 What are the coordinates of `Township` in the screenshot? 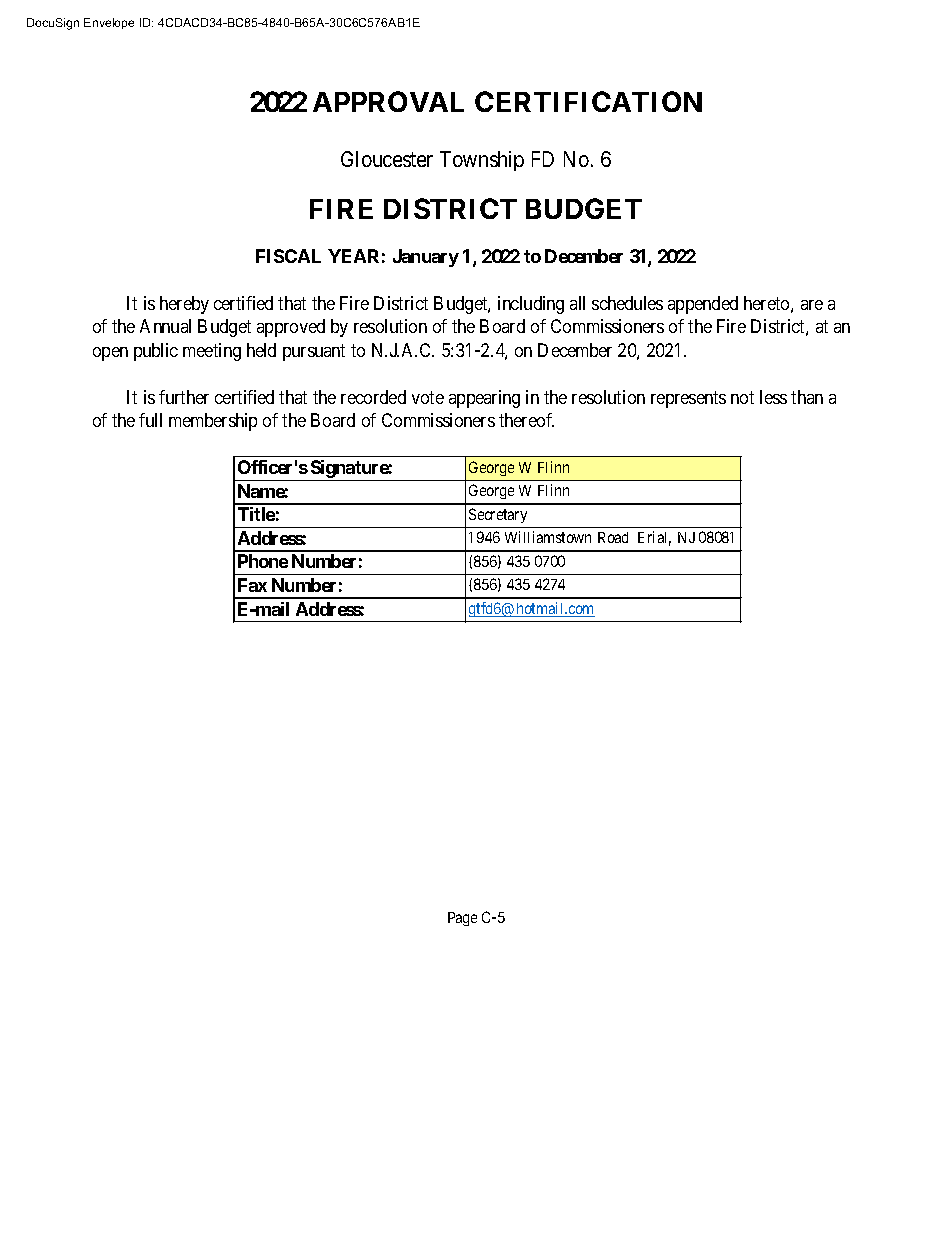 It's located at (482, 161).
